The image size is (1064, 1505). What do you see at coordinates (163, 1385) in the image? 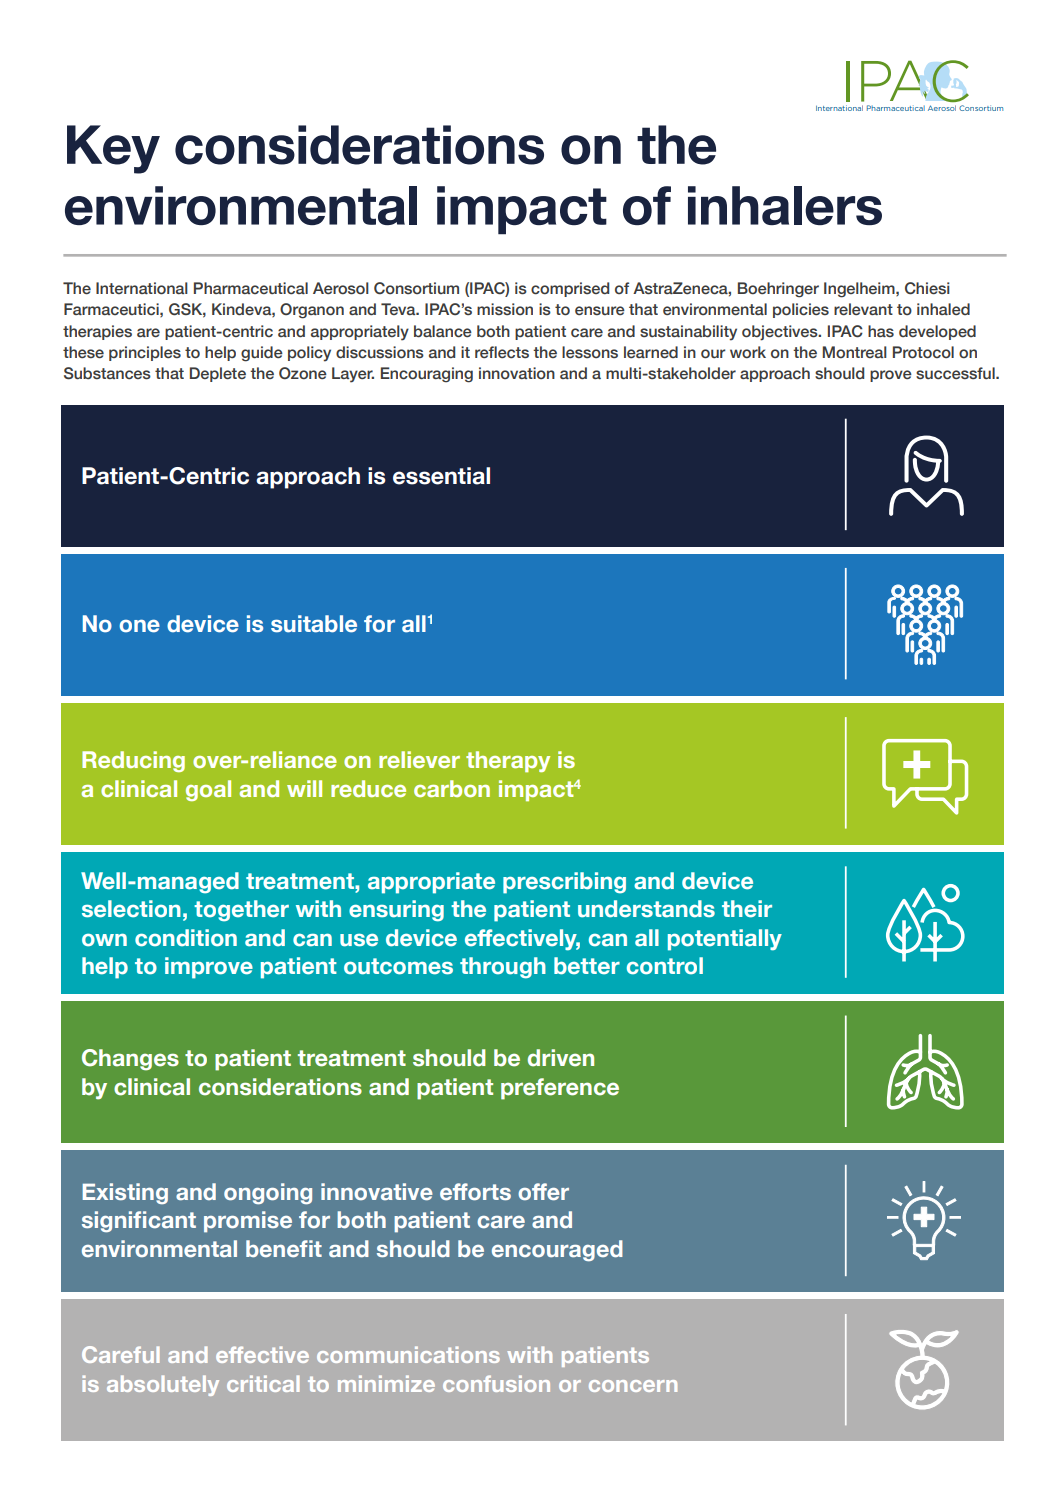
I see `absolutely` at bounding box center [163, 1385].
